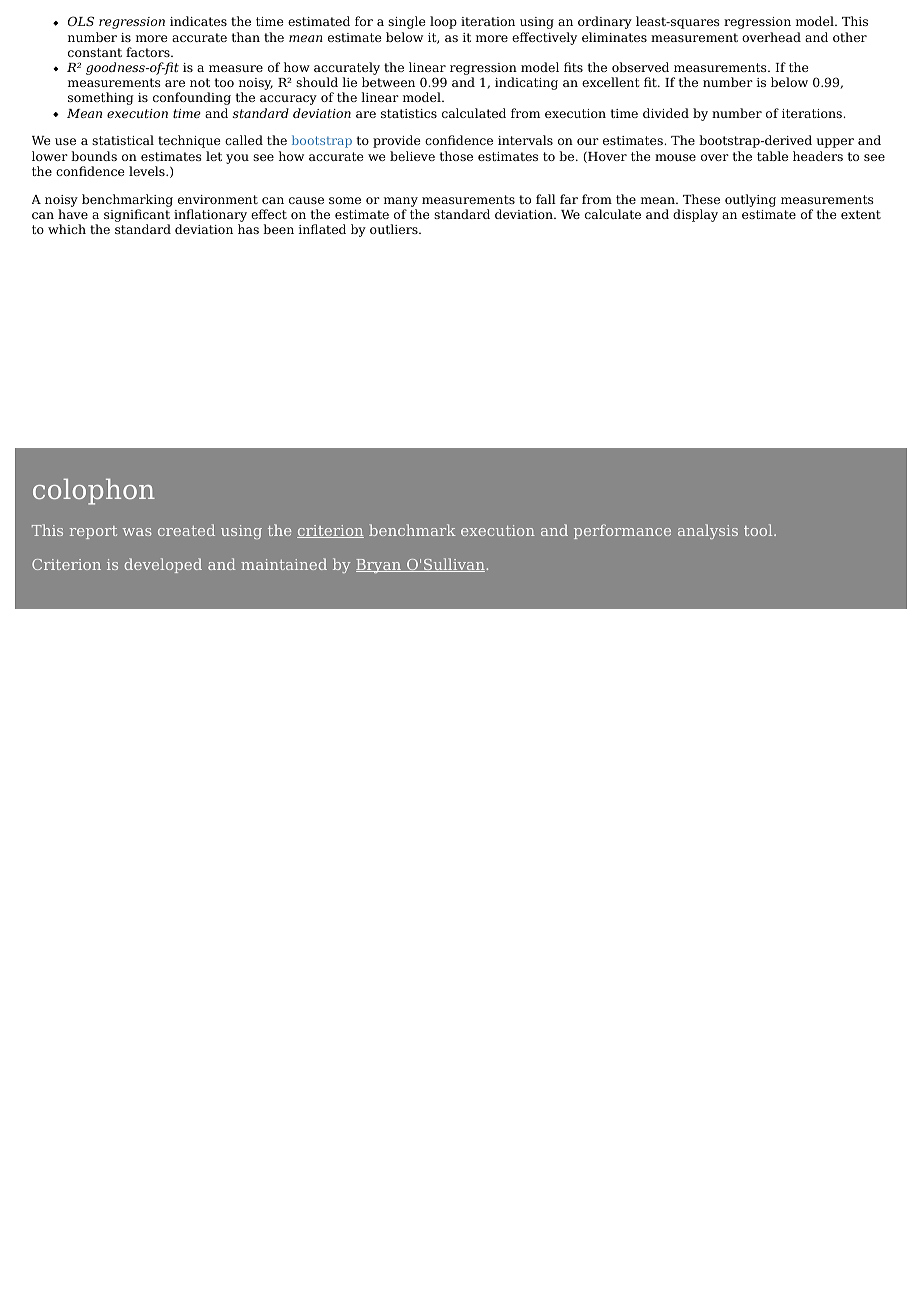 This screenshot has height=1308, width=924. I want to click on factors, so click(149, 52).
